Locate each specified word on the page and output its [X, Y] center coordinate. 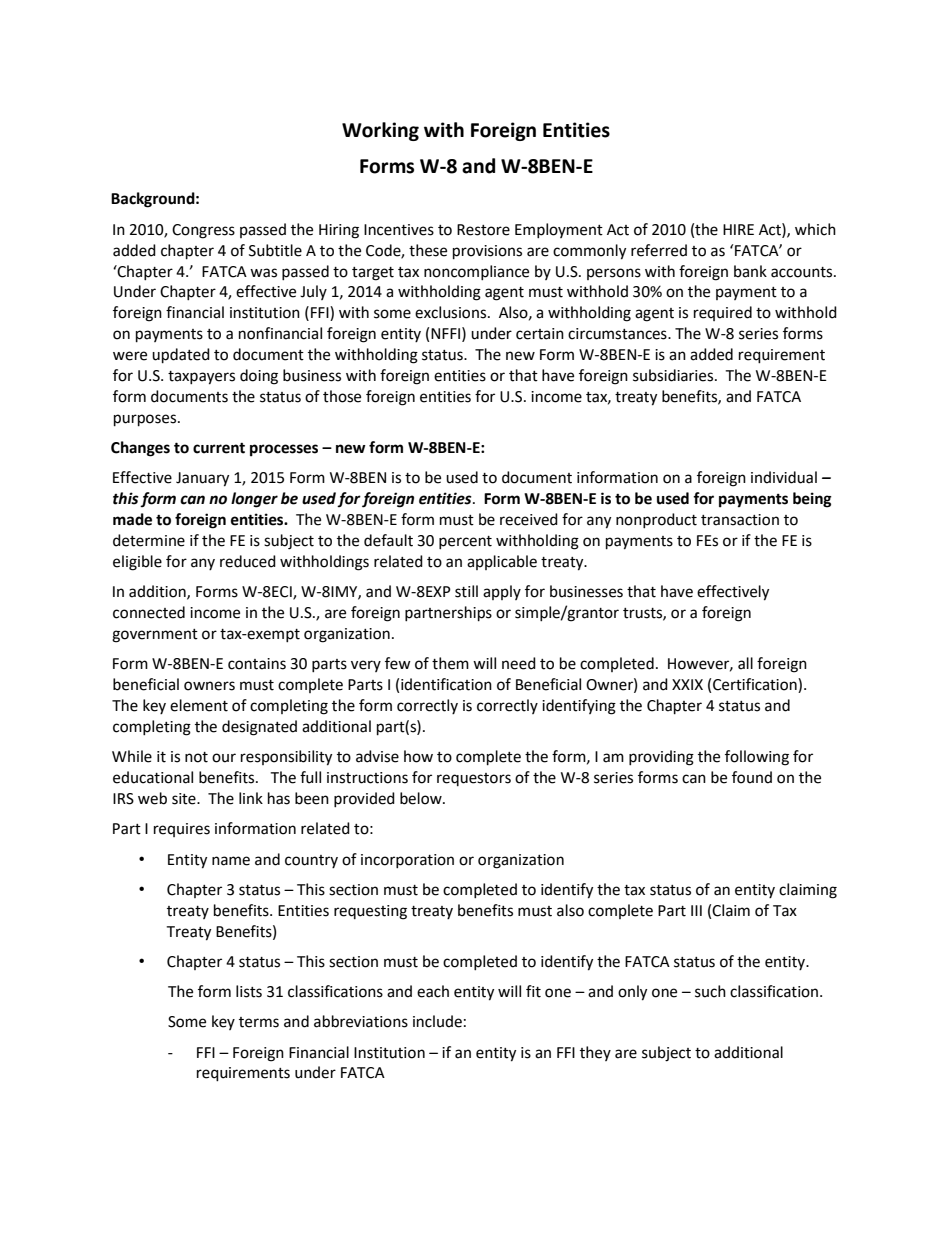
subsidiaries [674, 375]
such [710, 991]
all [745, 663]
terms [259, 1022]
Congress [203, 231]
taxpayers [201, 378]
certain [540, 334]
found [752, 777]
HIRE [738, 229]
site [185, 799]
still [466, 591]
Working [380, 131]
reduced [248, 561]
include [437, 1021]
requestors [474, 779]
